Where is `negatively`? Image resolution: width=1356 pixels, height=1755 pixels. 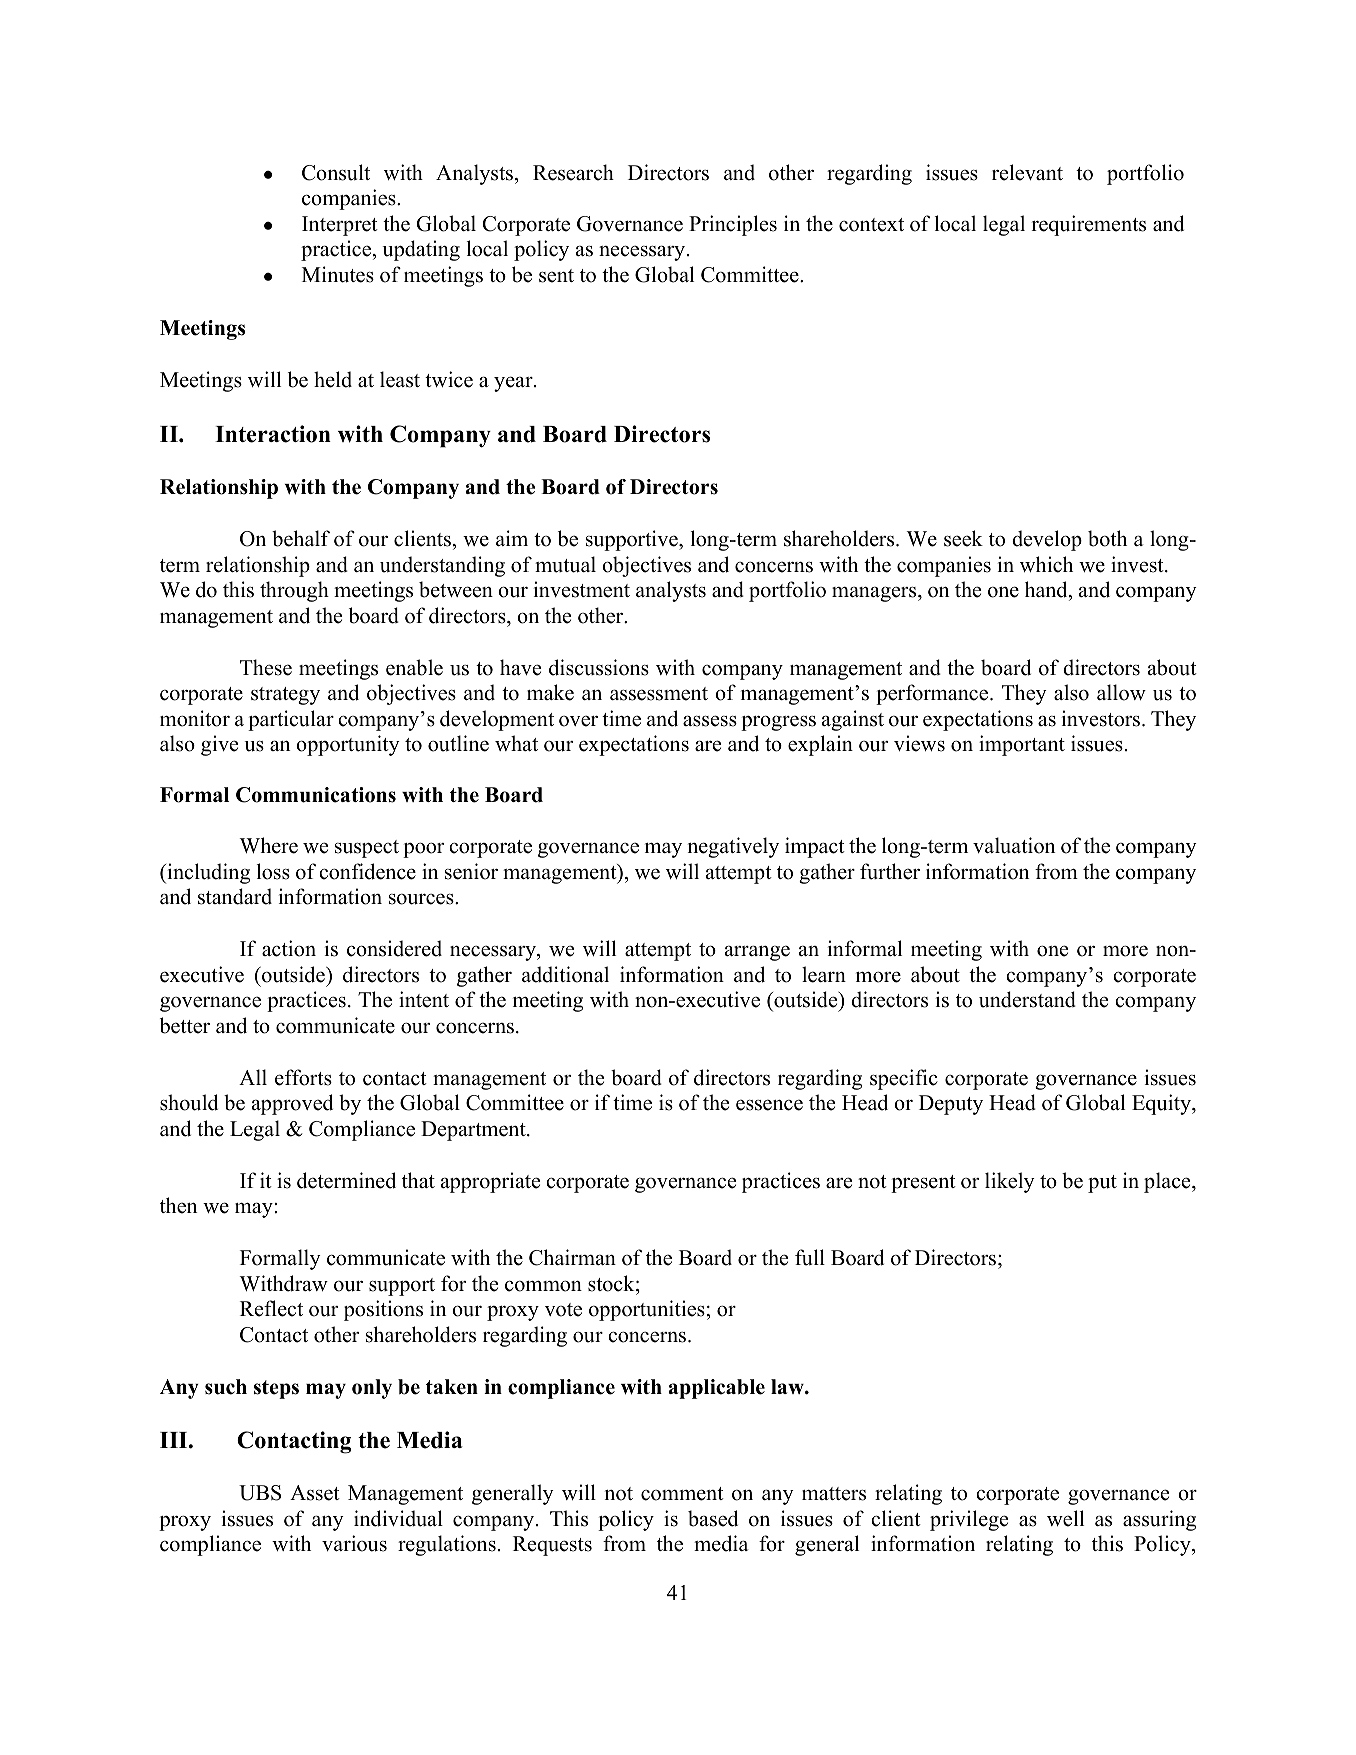 negatively is located at coordinates (733, 847).
